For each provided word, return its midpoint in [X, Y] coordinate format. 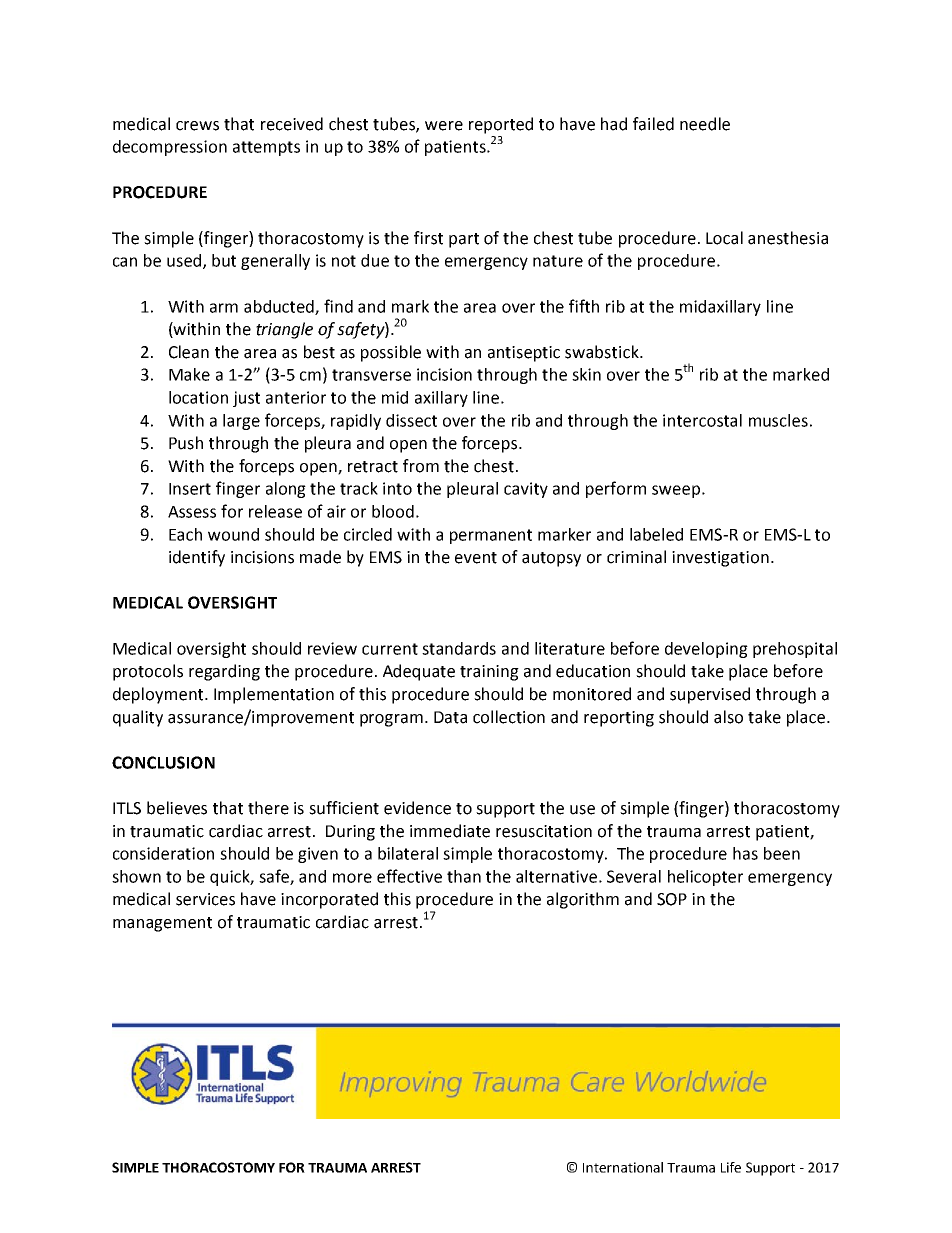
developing [706, 650]
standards [459, 648]
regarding [224, 672]
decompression [170, 148]
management [162, 924]
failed [653, 124]
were [444, 126]
